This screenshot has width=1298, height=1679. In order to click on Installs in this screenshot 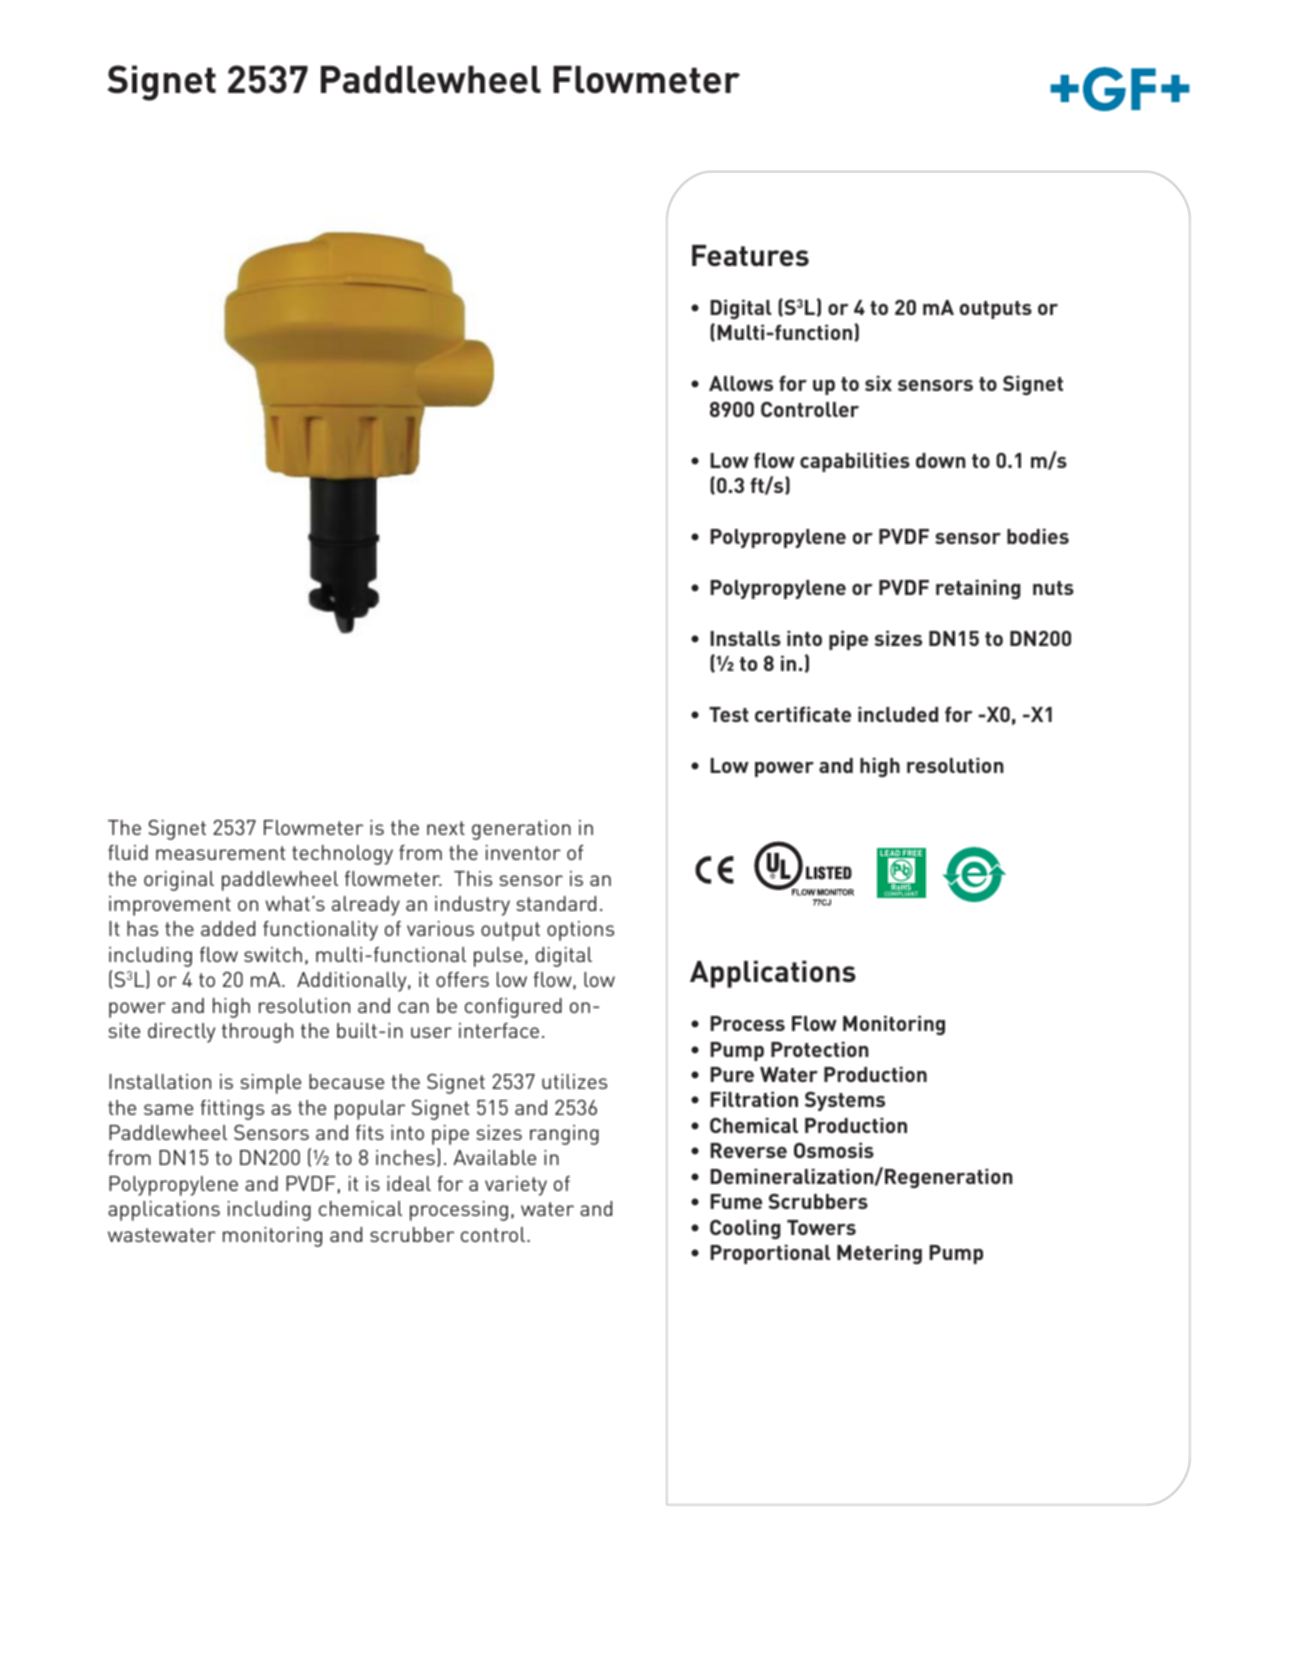, I will do `click(745, 638)`.
